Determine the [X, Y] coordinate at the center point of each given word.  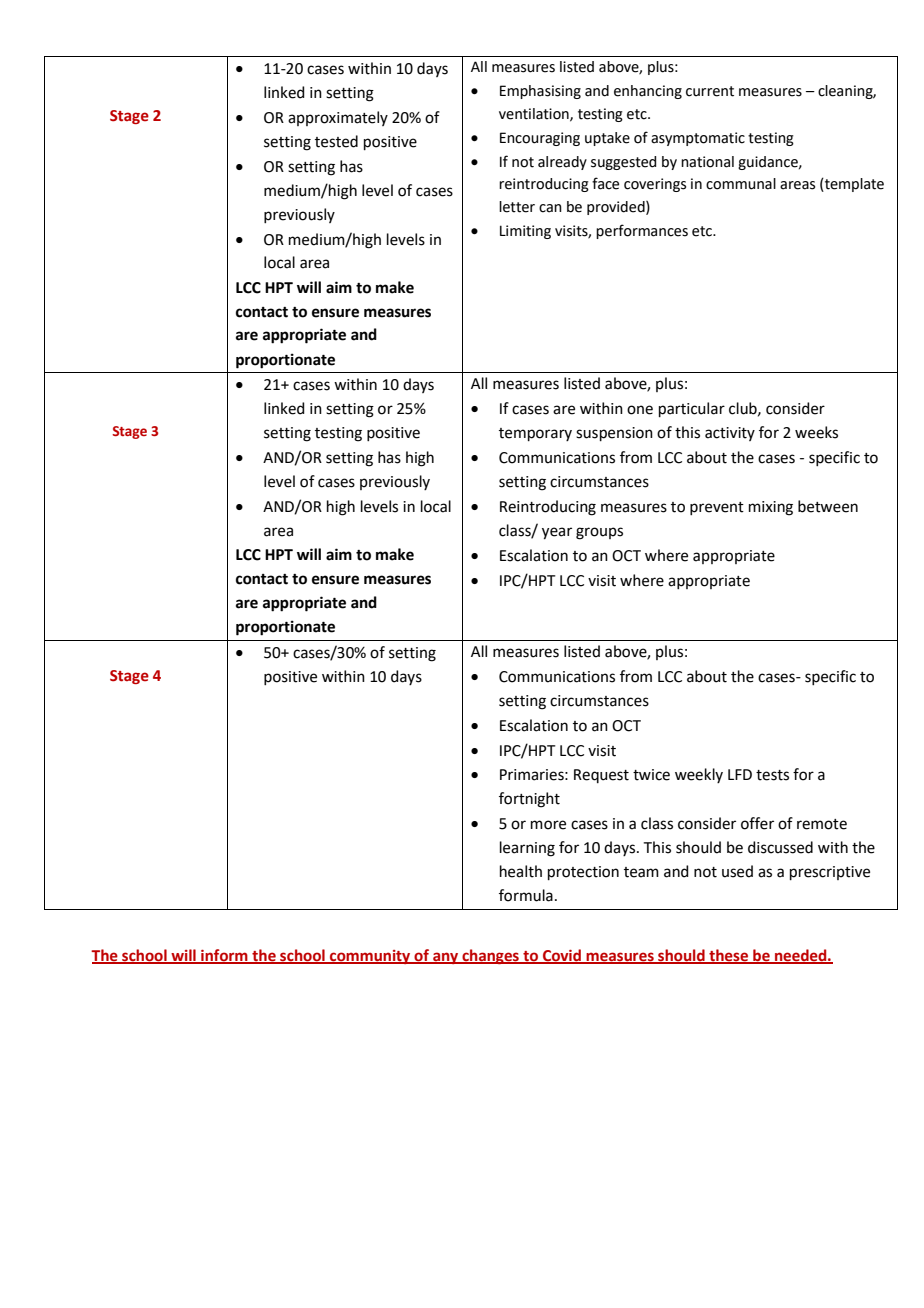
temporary [535, 434]
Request [601, 776]
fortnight [529, 800]
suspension [614, 434]
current [710, 91]
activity [730, 434]
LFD [740, 774]
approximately [338, 118]
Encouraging [540, 139]
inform [224, 956]
